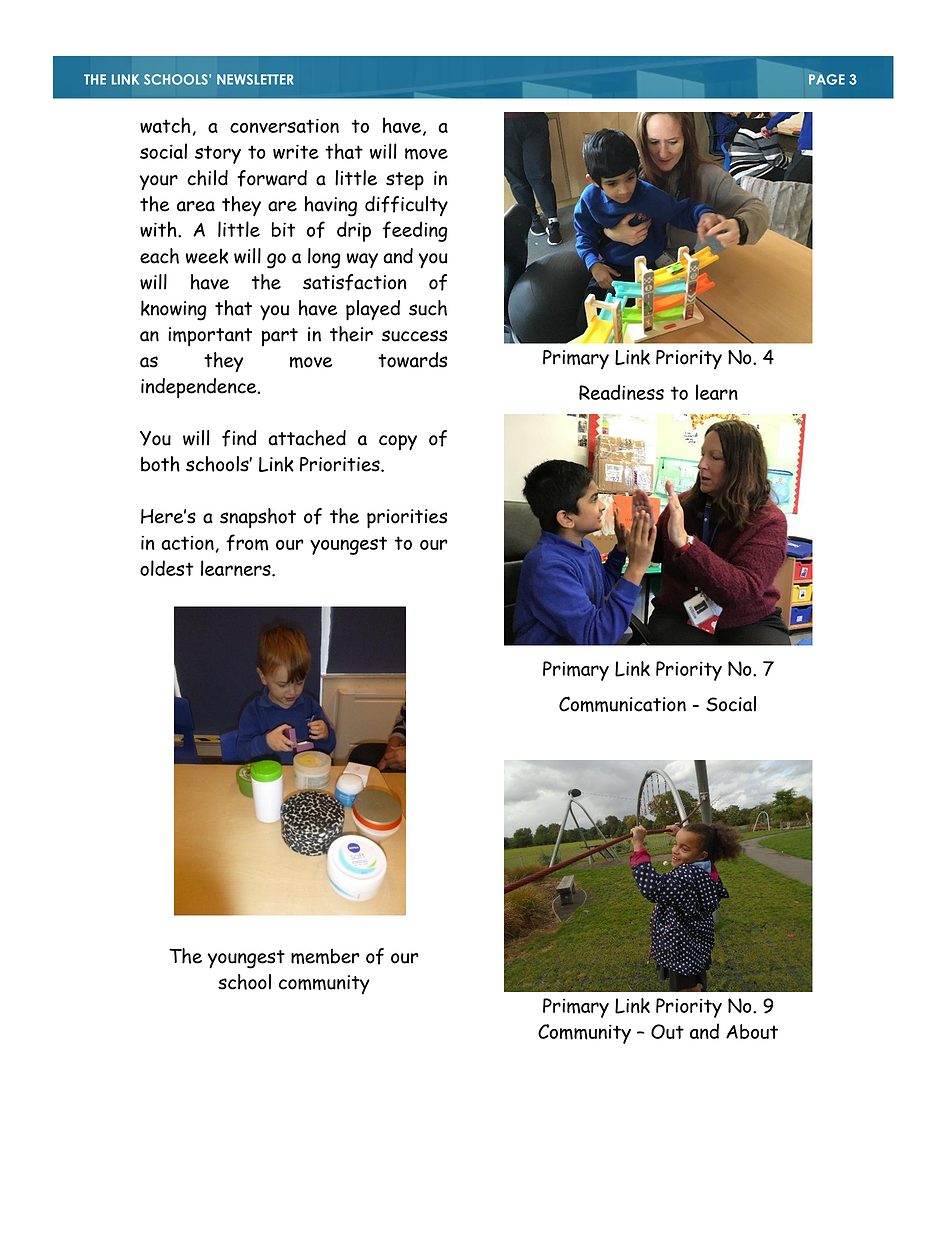 The height and width of the screenshot is (1233, 952). I want to click on such, so click(428, 308).
